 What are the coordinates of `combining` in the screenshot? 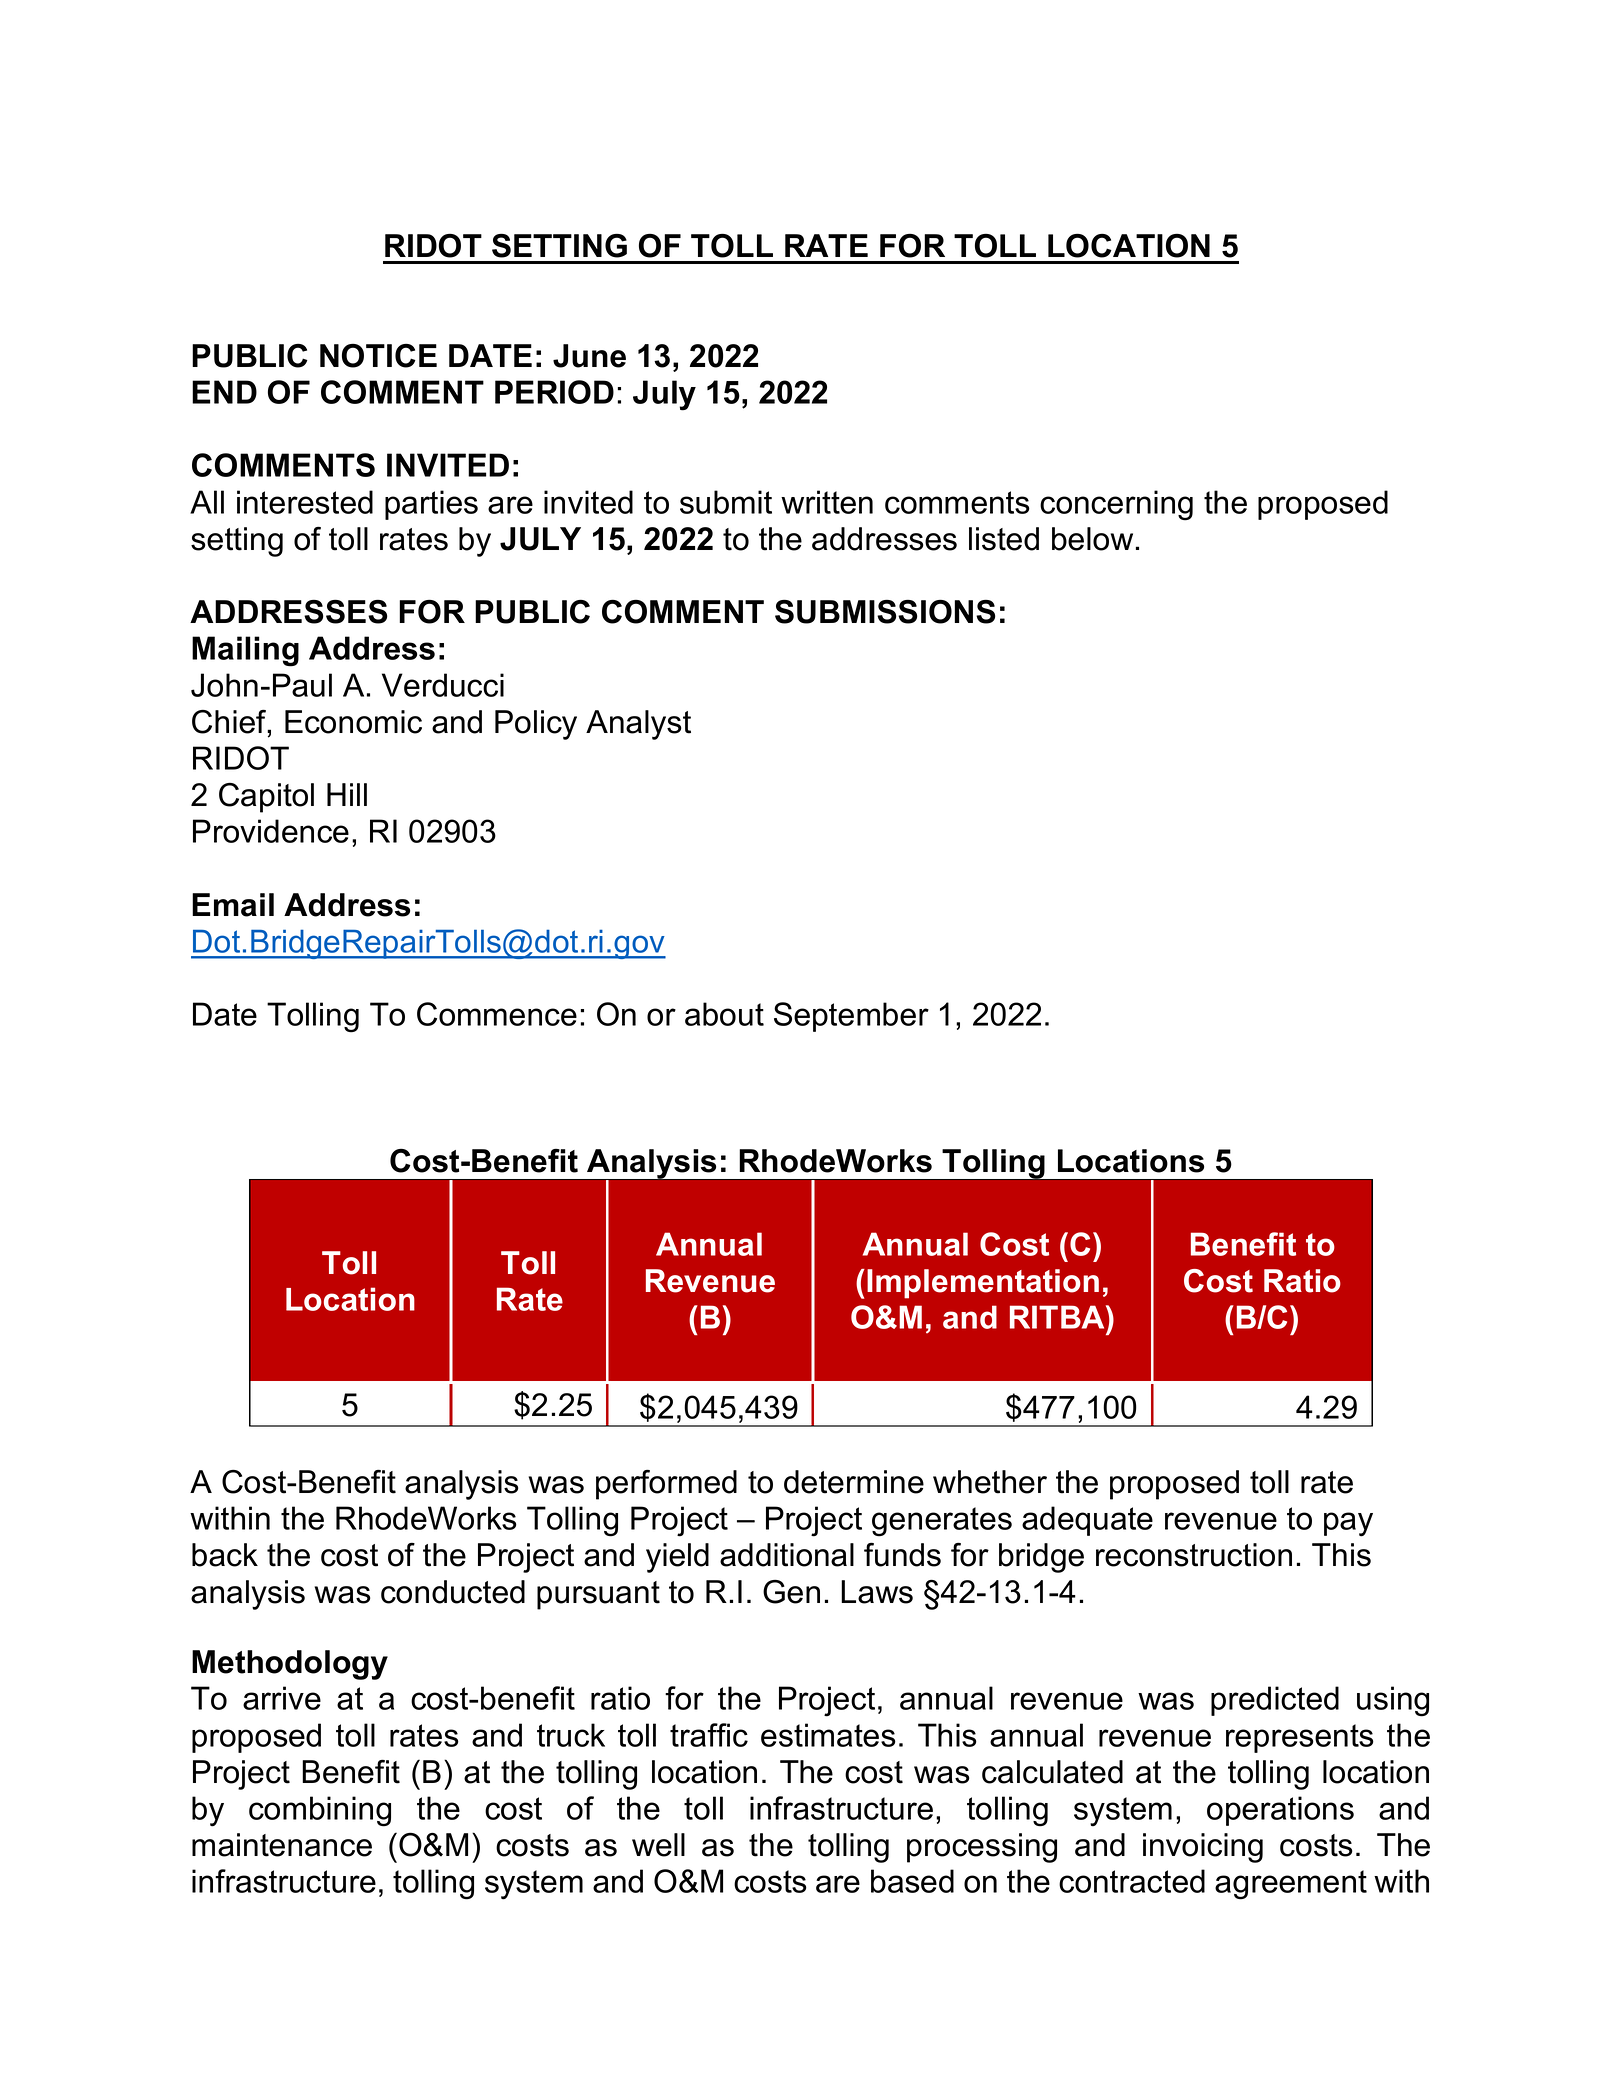 It's located at (320, 1811).
